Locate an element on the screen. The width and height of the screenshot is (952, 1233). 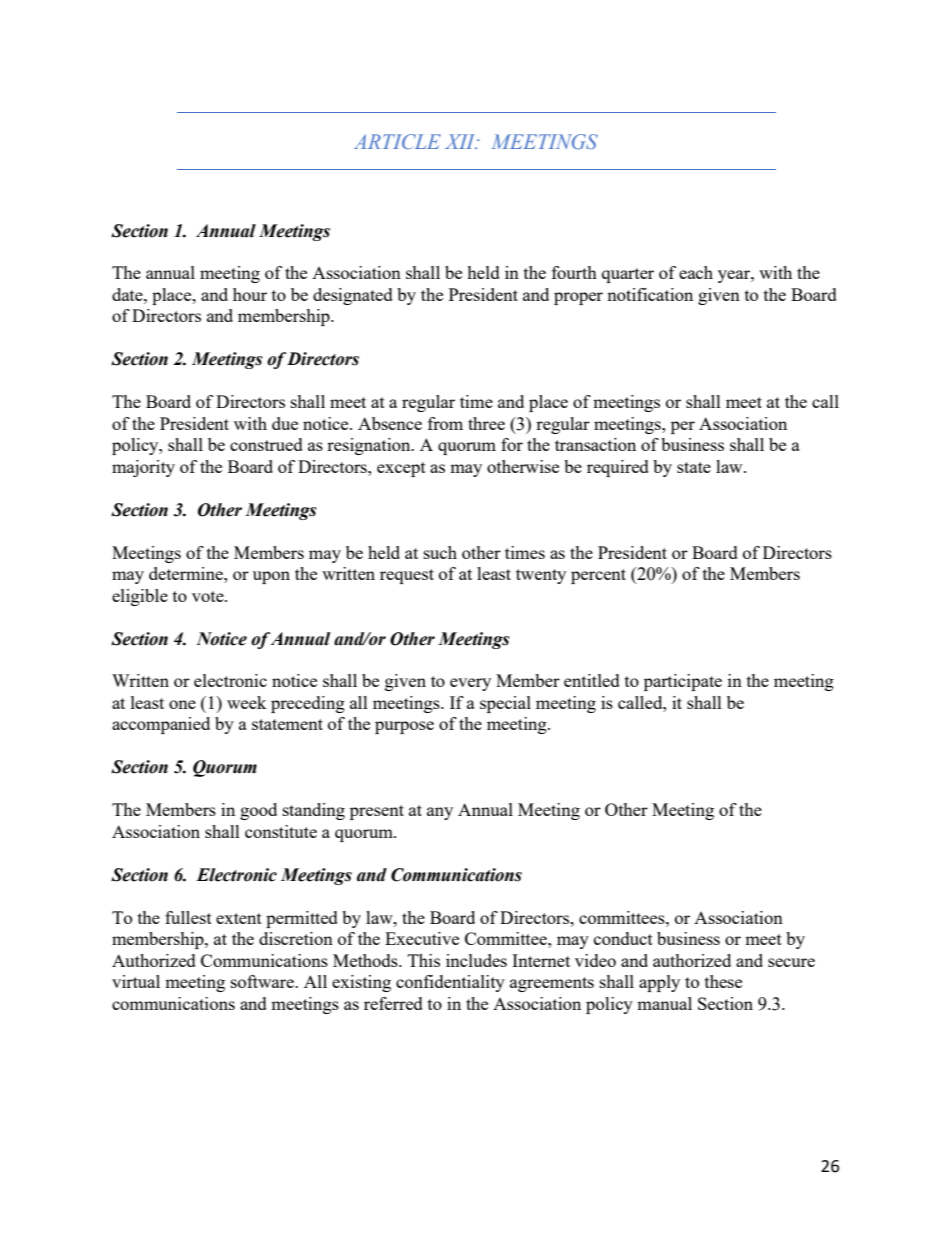
vote is located at coordinates (209, 596).
